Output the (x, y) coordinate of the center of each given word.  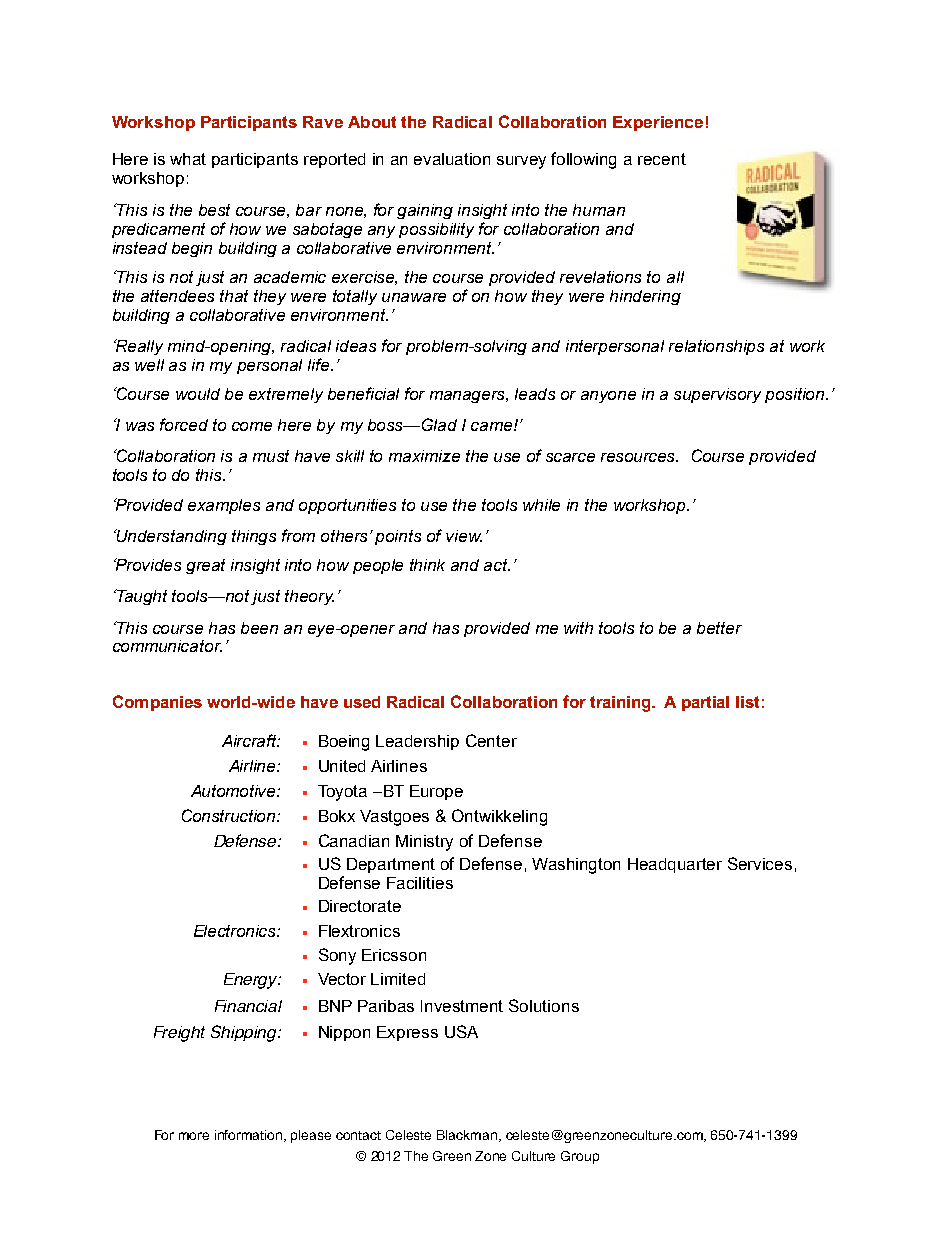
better (719, 628)
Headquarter (675, 865)
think (427, 565)
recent (662, 159)
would (198, 394)
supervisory (717, 395)
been (259, 628)
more (194, 1136)
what (188, 159)
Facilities (420, 883)
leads (535, 394)
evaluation (452, 159)
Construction (230, 815)
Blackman (468, 1136)
